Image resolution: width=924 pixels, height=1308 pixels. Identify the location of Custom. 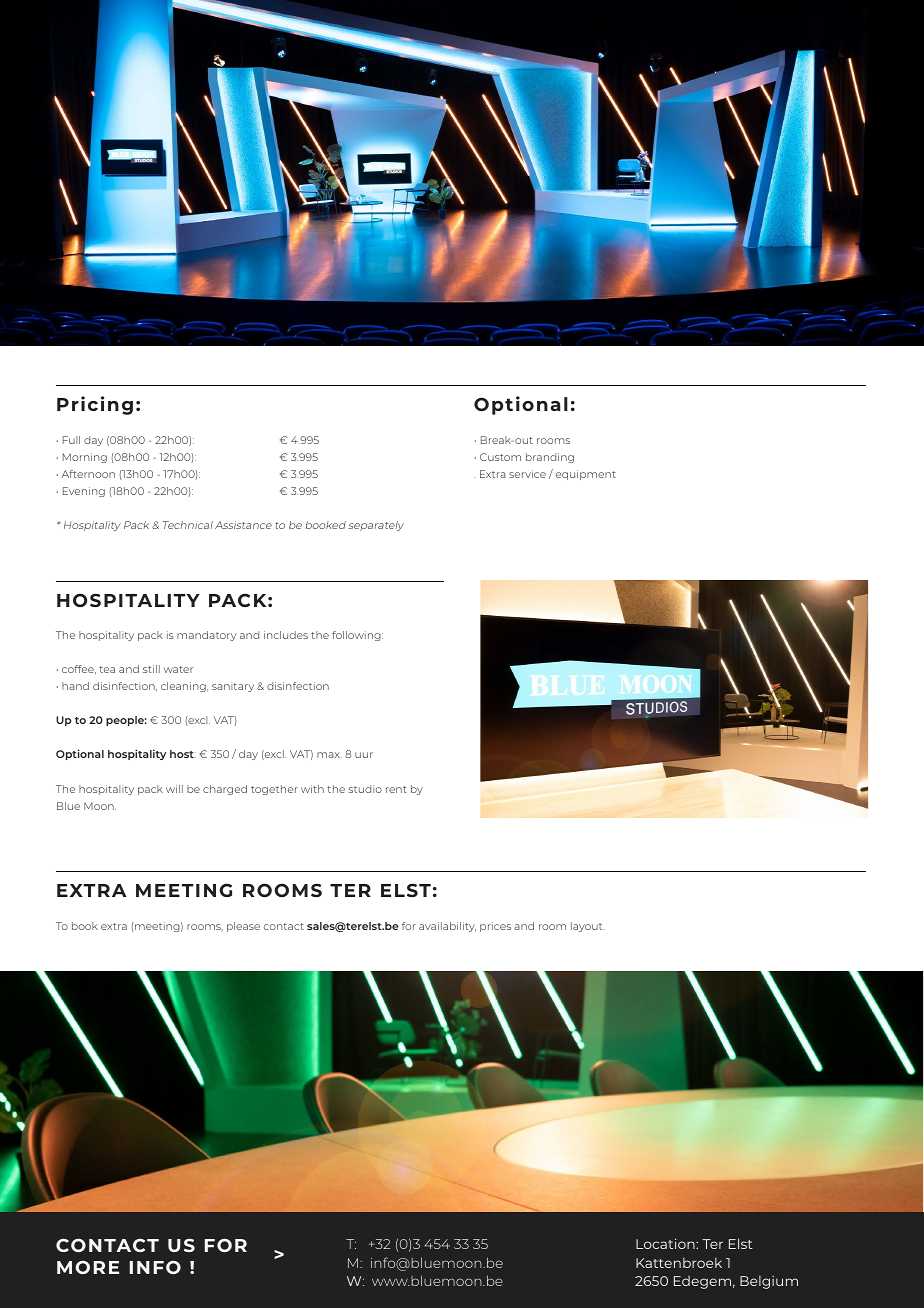
(500, 457).
